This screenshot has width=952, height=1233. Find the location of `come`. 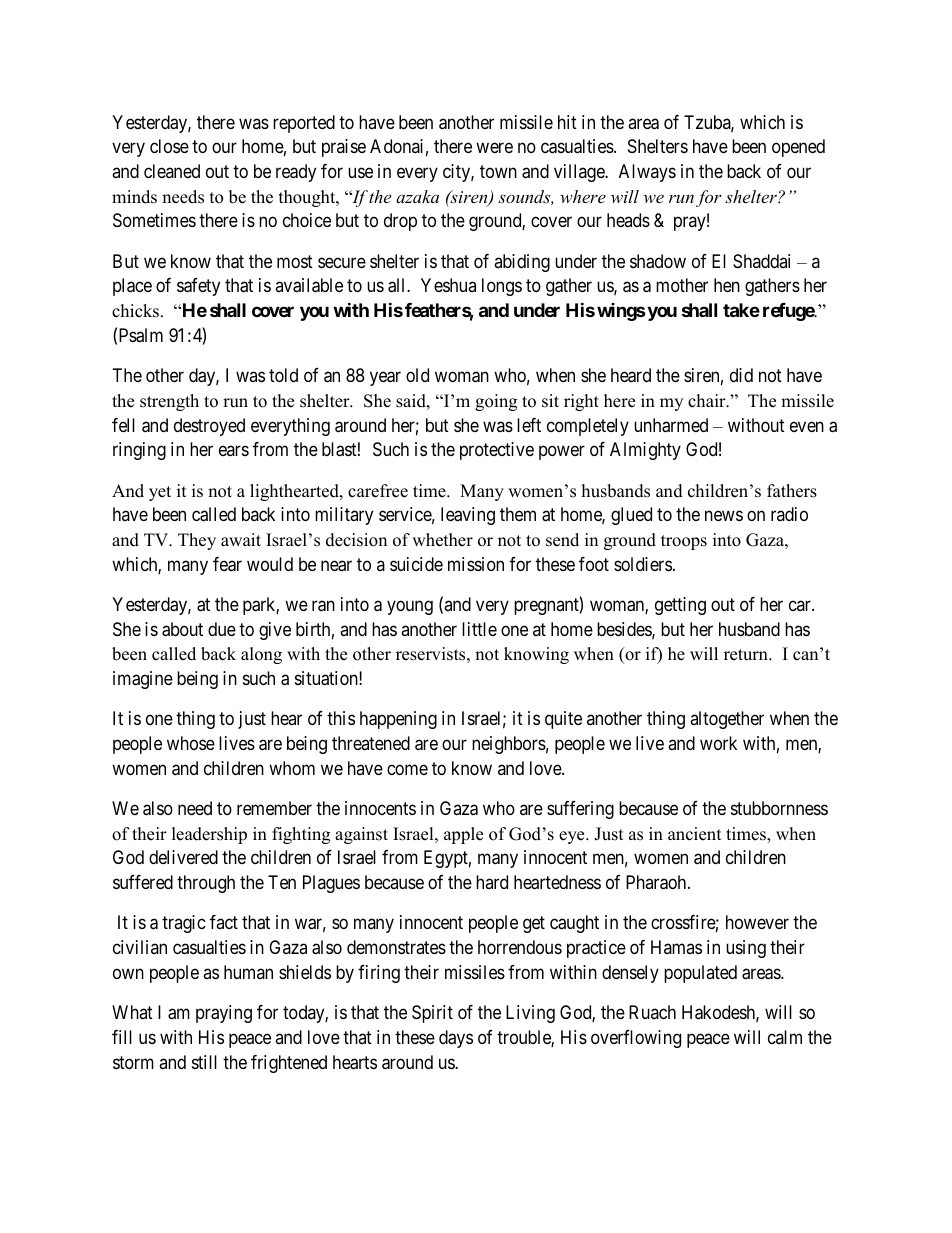

come is located at coordinates (407, 769).
